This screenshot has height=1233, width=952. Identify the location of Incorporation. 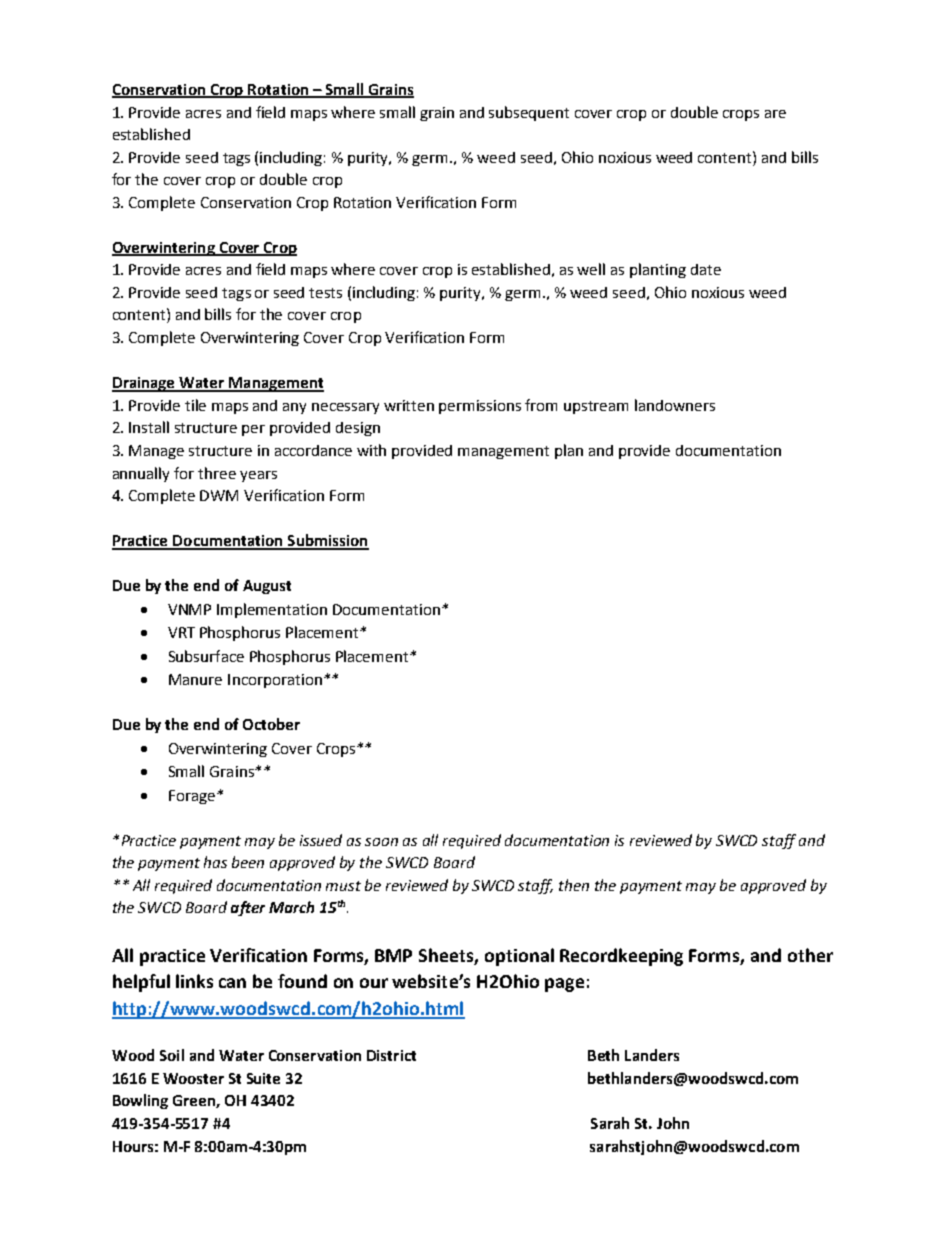
(275, 681).
